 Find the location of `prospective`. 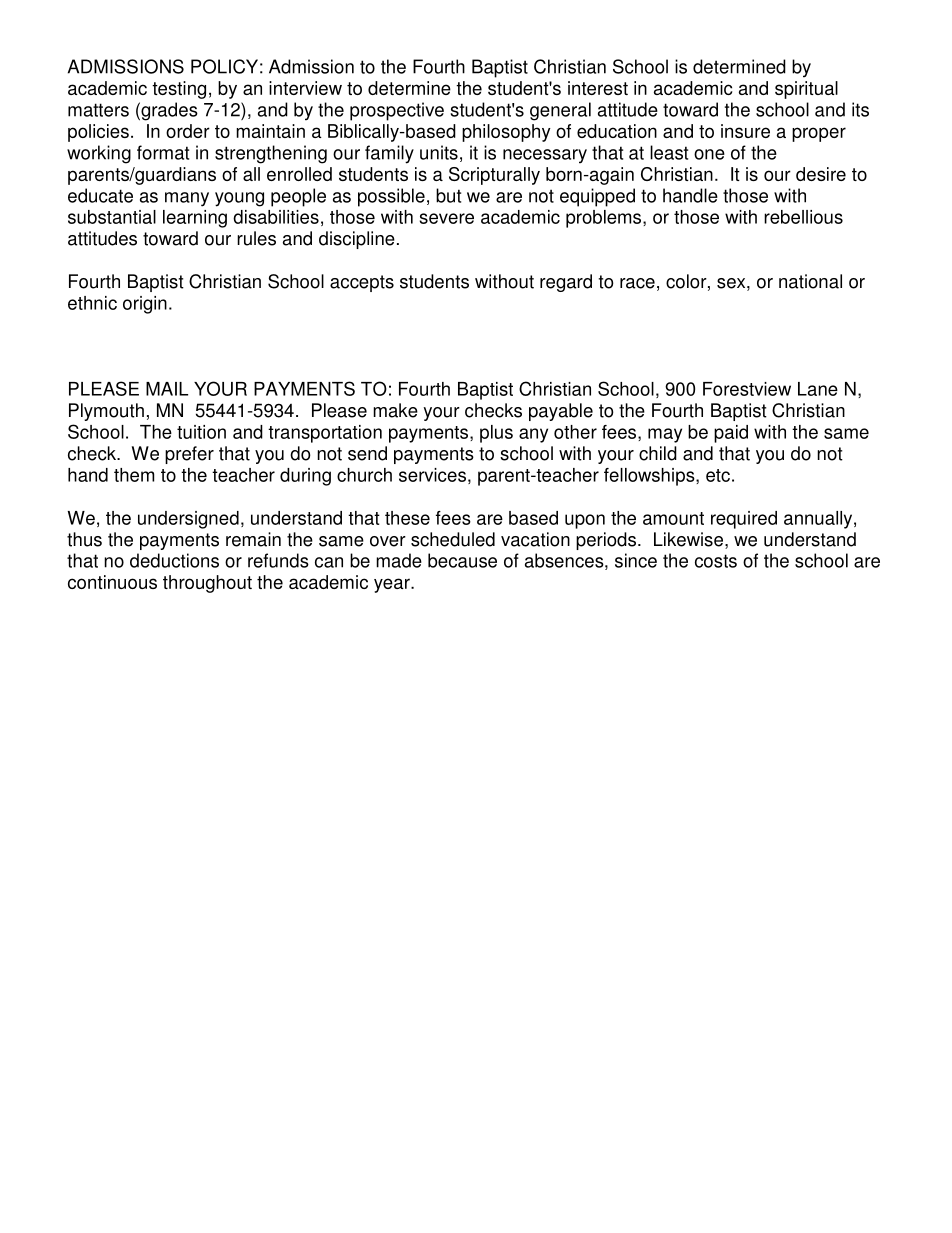

prospective is located at coordinates (397, 111).
